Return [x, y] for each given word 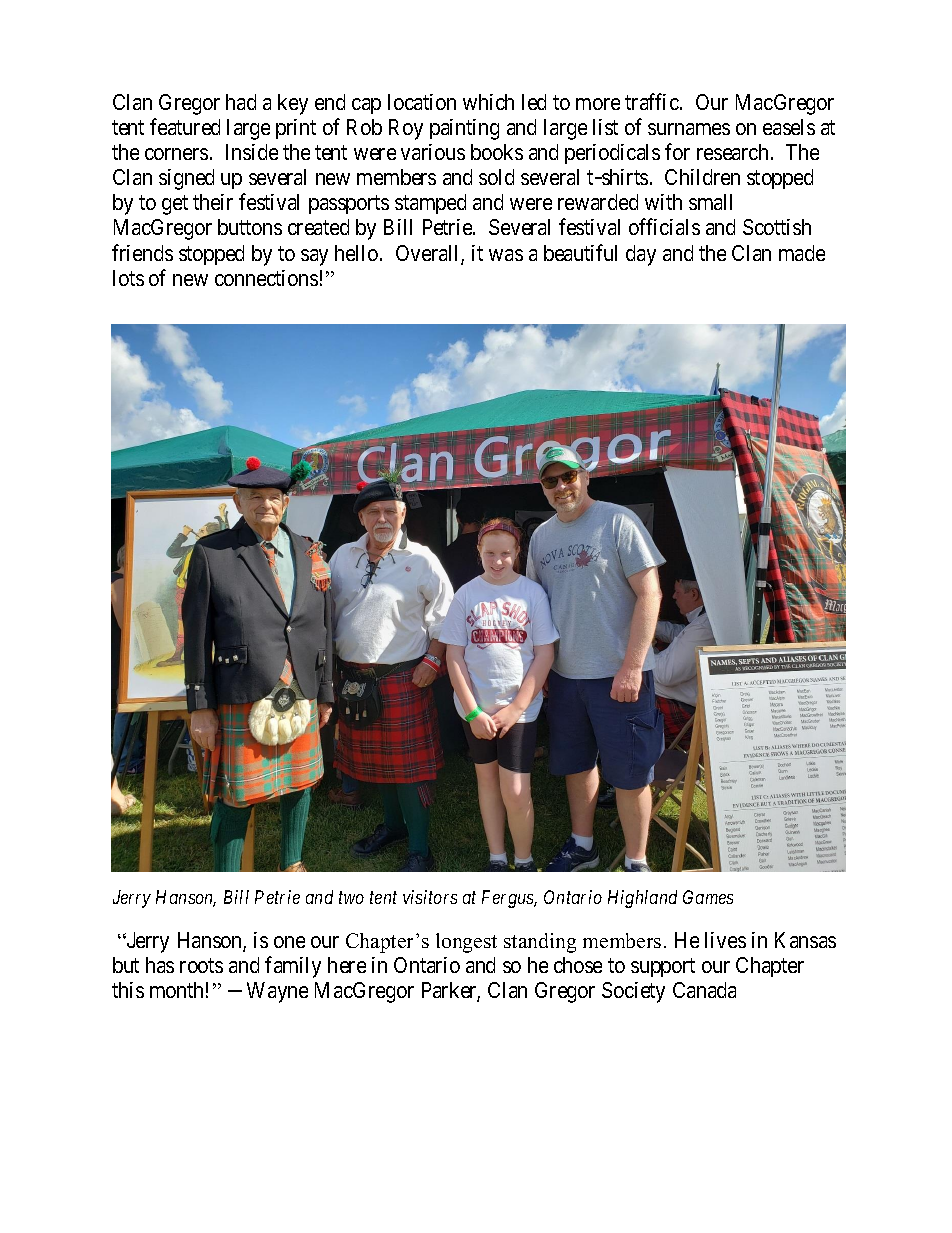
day [641, 255]
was [506, 255]
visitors [430, 897]
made [802, 253]
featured [185, 126]
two [351, 898]
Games [708, 897]
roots [201, 965]
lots [128, 278]
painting [464, 129]
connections [266, 278]
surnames [689, 129]
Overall [429, 254]
